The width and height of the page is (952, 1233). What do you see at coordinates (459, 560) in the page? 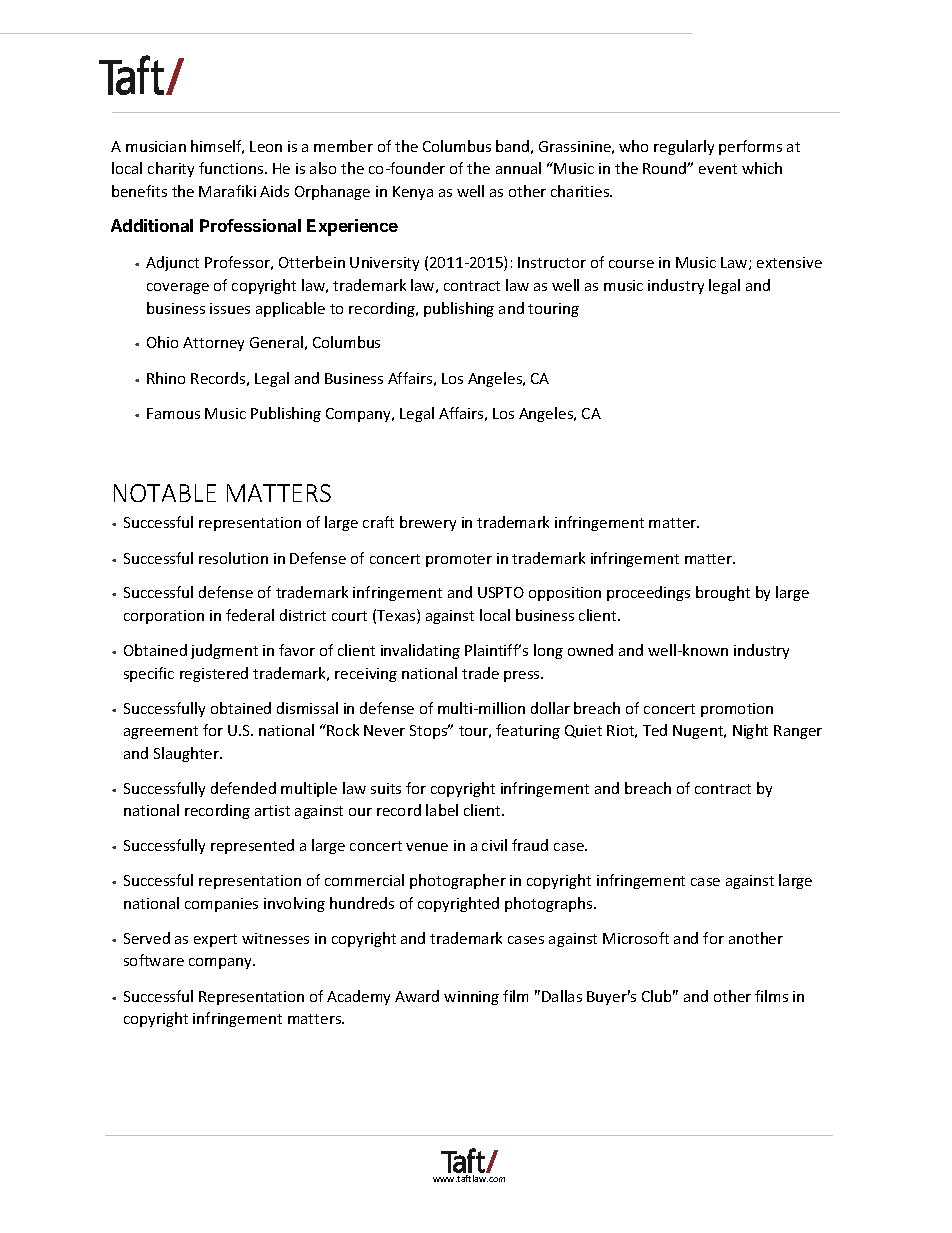
I see `promoter` at bounding box center [459, 560].
